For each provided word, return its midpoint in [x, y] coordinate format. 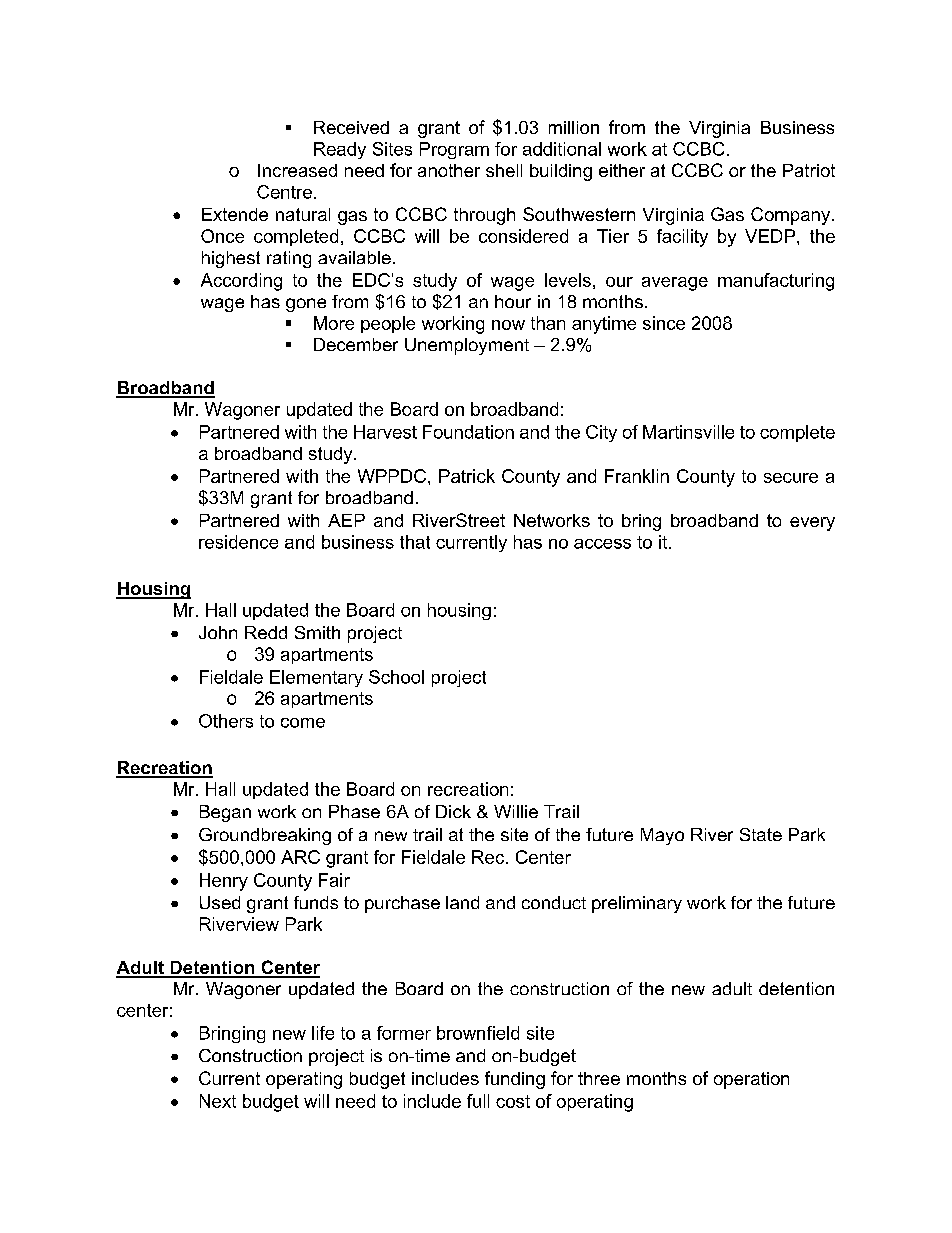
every [812, 524]
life [323, 1033]
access [602, 544]
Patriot [809, 170]
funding [515, 1080]
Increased [297, 170]
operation [751, 1080]
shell [504, 170]
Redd [266, 632]
